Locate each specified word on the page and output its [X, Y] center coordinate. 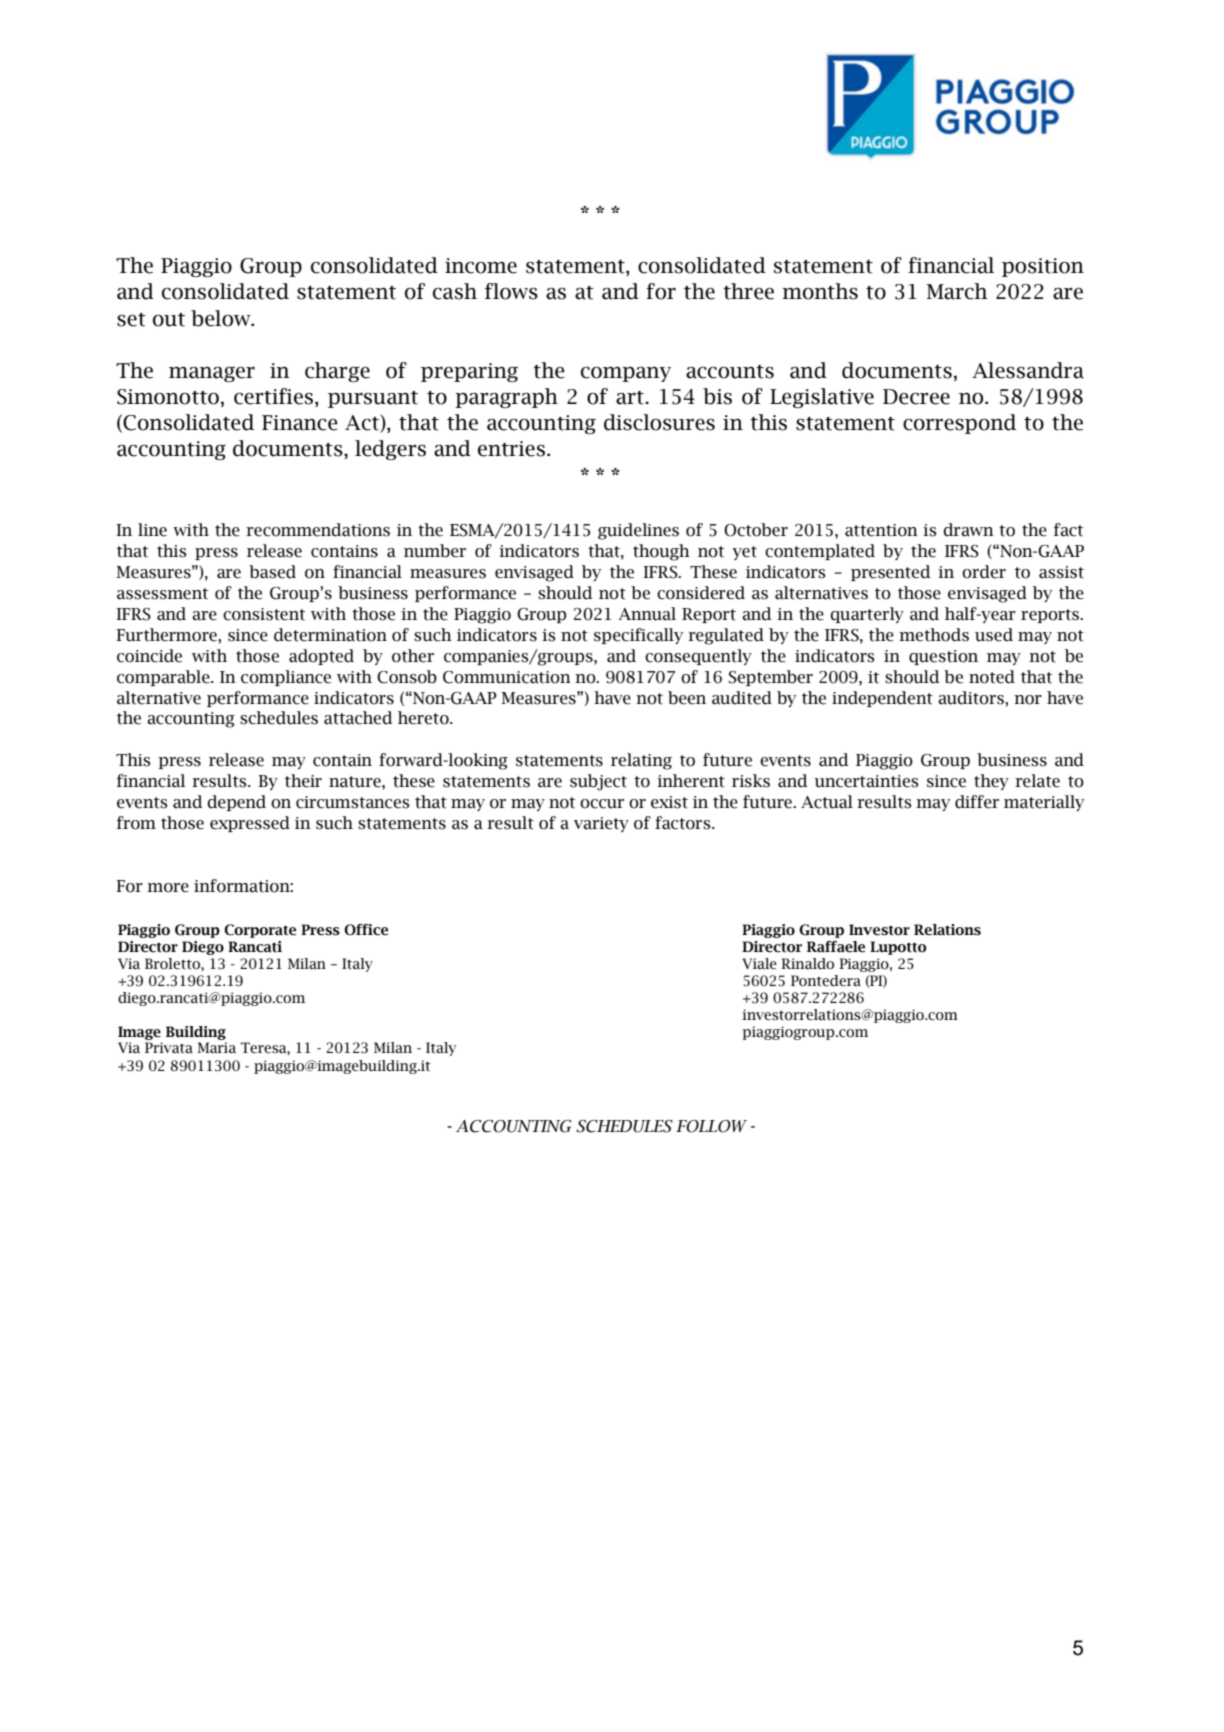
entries [511, 449]
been [687, 698]
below [222, 318]
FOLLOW [711, 1126]
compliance [286, 678]
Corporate [260, 931]
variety [601, 824]
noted [992, 677]
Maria [216, 1047]
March [957, 291]
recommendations [318, 530]
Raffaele [836, 947]
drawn [968, 530]
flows [511, 291]
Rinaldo [807, 964]
